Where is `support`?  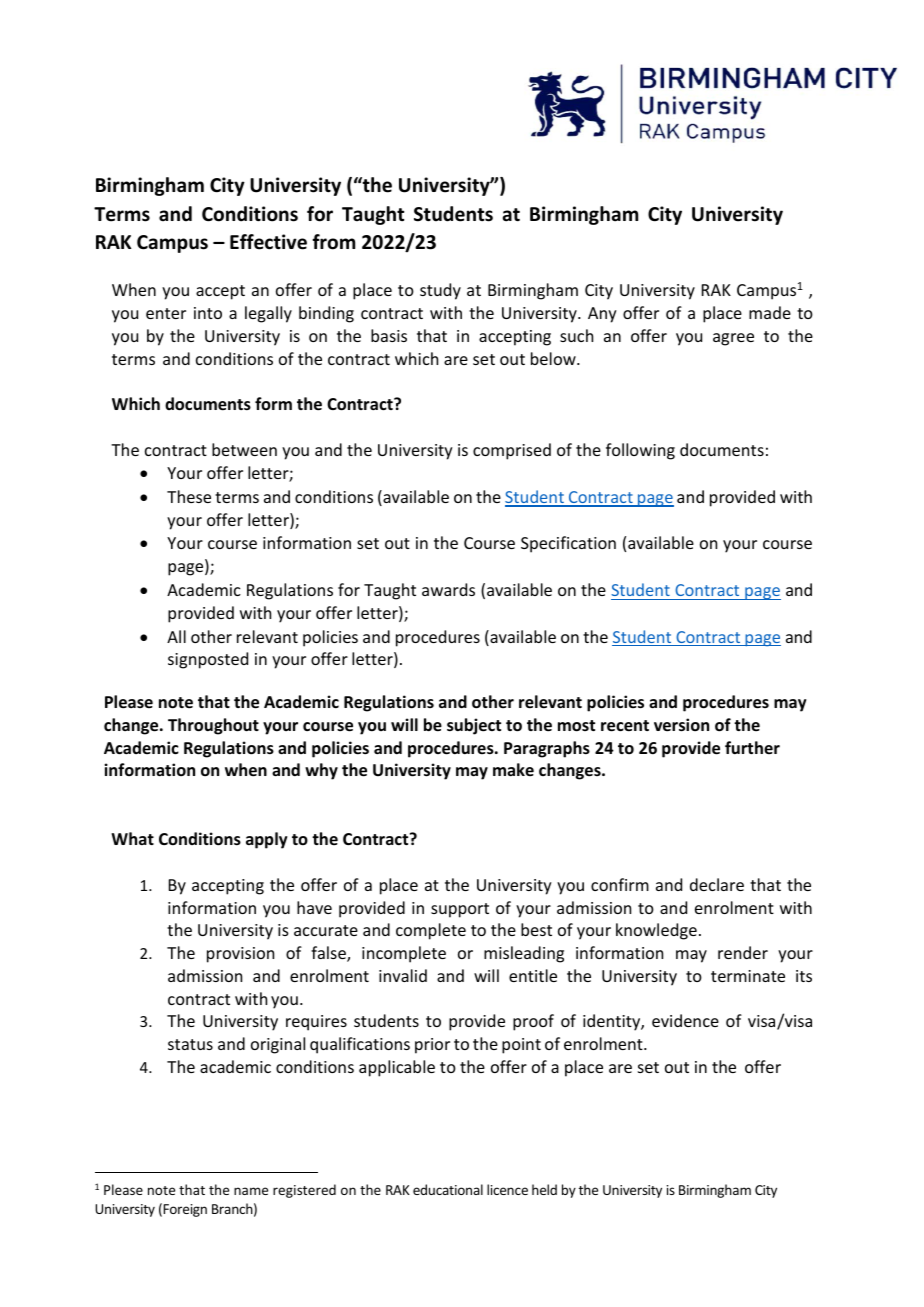
support is located at coordinates (460, 910).
